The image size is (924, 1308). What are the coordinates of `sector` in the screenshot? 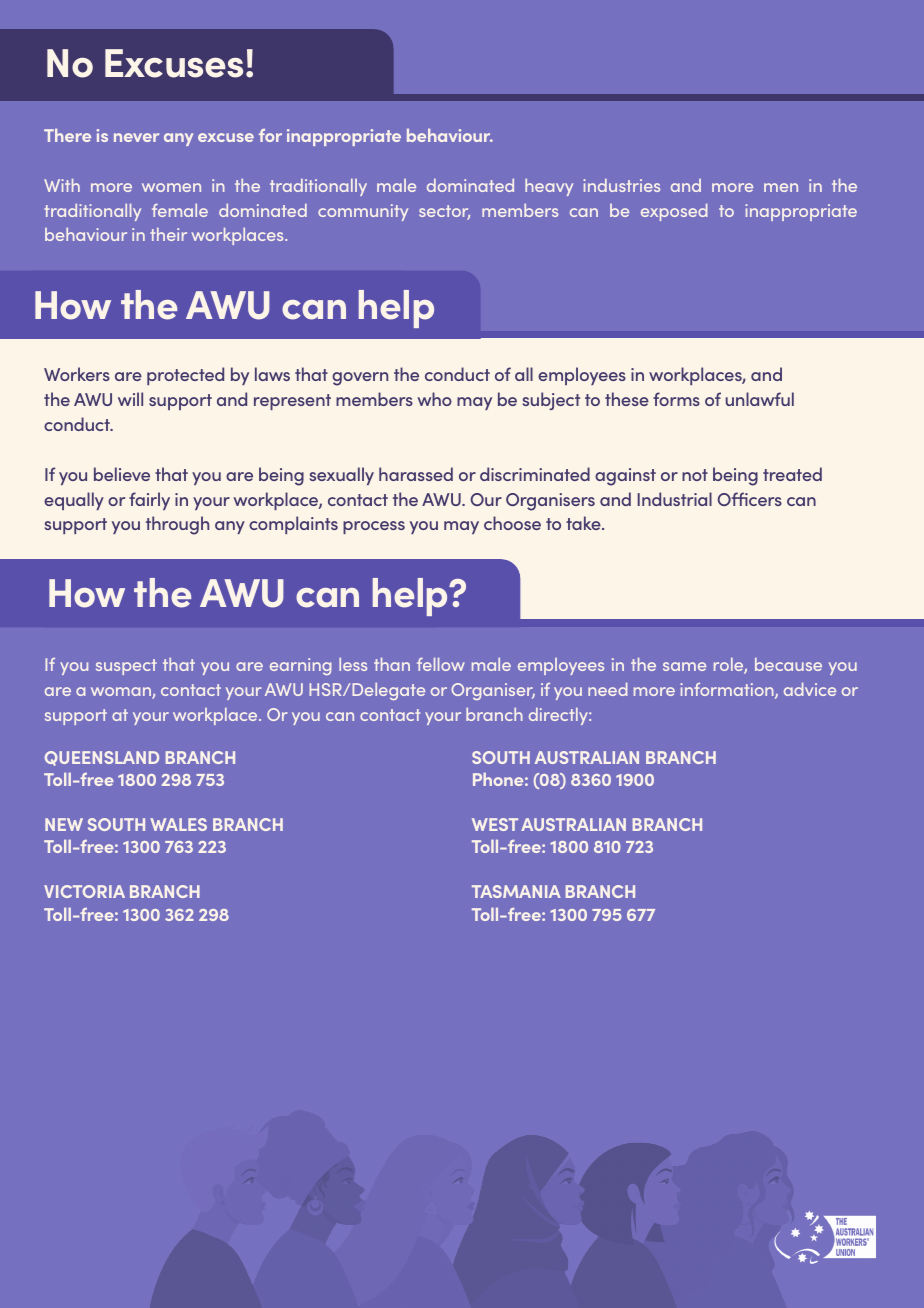 It's located at (444, 212).
